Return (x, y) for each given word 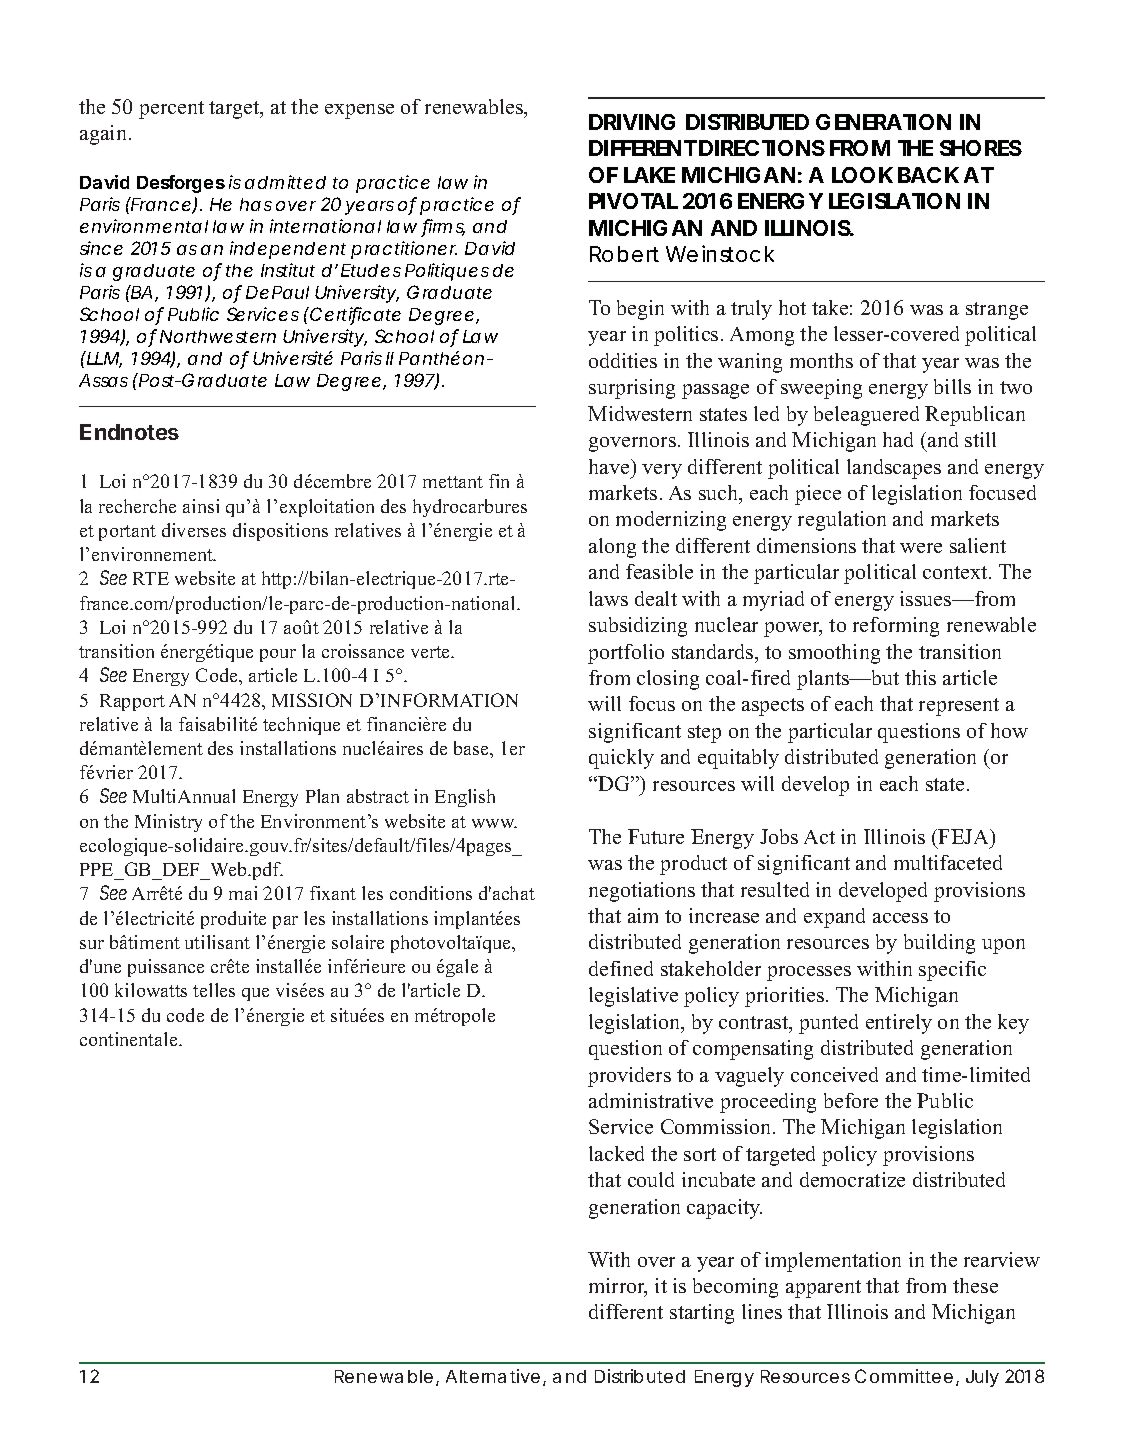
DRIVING (632, 122)
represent (959, 707)
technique (301, 726)
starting (702, 1314)
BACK (928, 175)
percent (171, 110)
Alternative (493, 1376)
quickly (621, 759)
